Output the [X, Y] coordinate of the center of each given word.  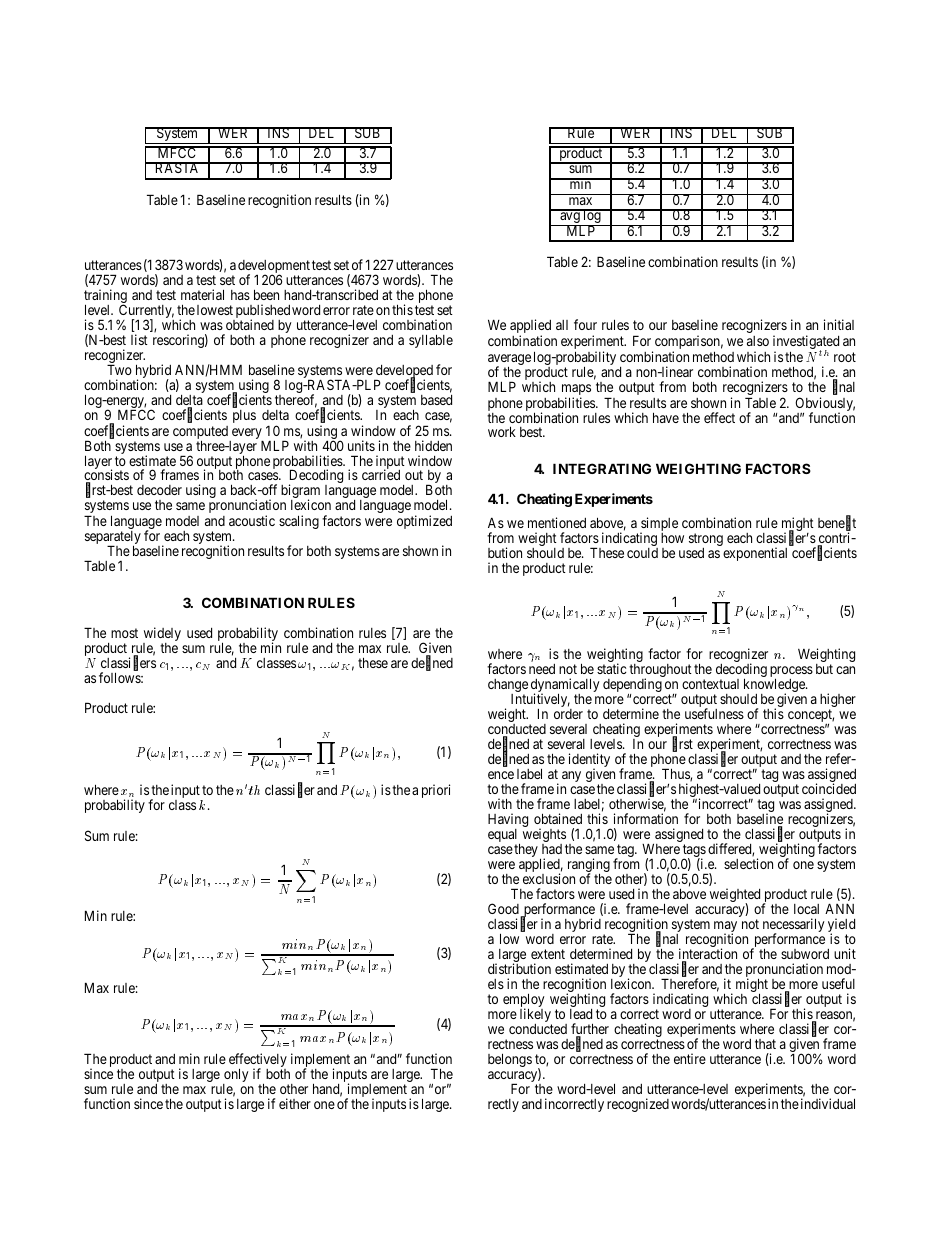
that [765, 1044]
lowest [215, 310]
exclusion [549, 878]
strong [706, 541]
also [758, 341]
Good [503, 908]
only [235, 1076]
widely [162, 635]
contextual [710, 684]
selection [748, 863]
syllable [431, 341]
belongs [510, 1060]
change [508, 687]
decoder [159, 490]
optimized [424, 522]
